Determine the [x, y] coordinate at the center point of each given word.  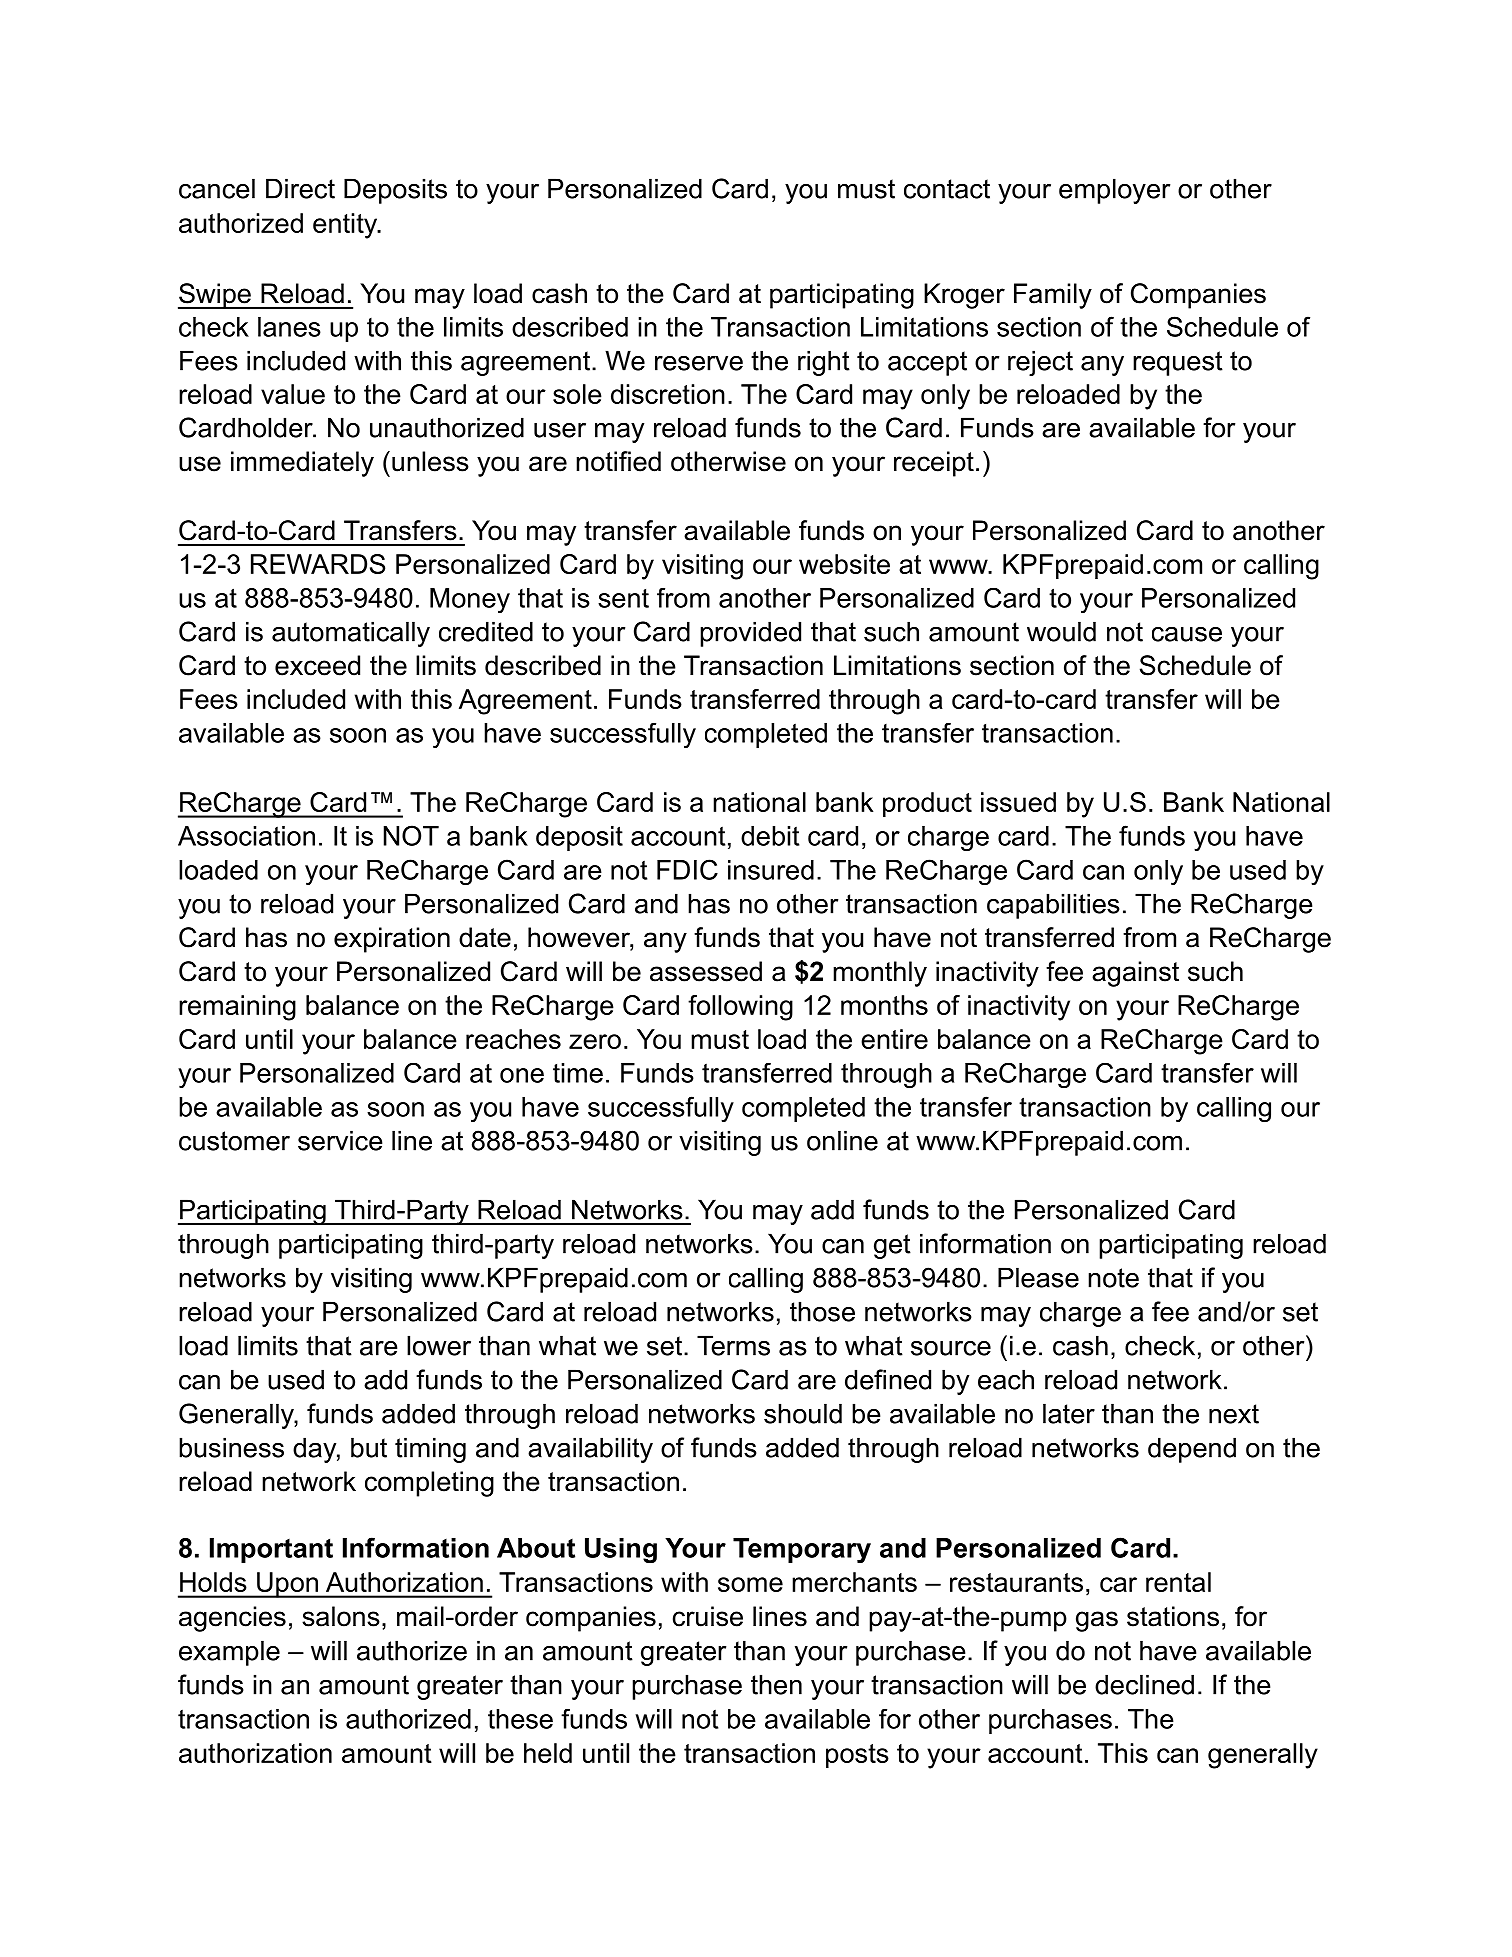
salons [341, 1616]
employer [1114, 191]
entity [346, 226]
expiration [392, 940]
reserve [699, 363]
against [1135, 974]
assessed [706, 971]
